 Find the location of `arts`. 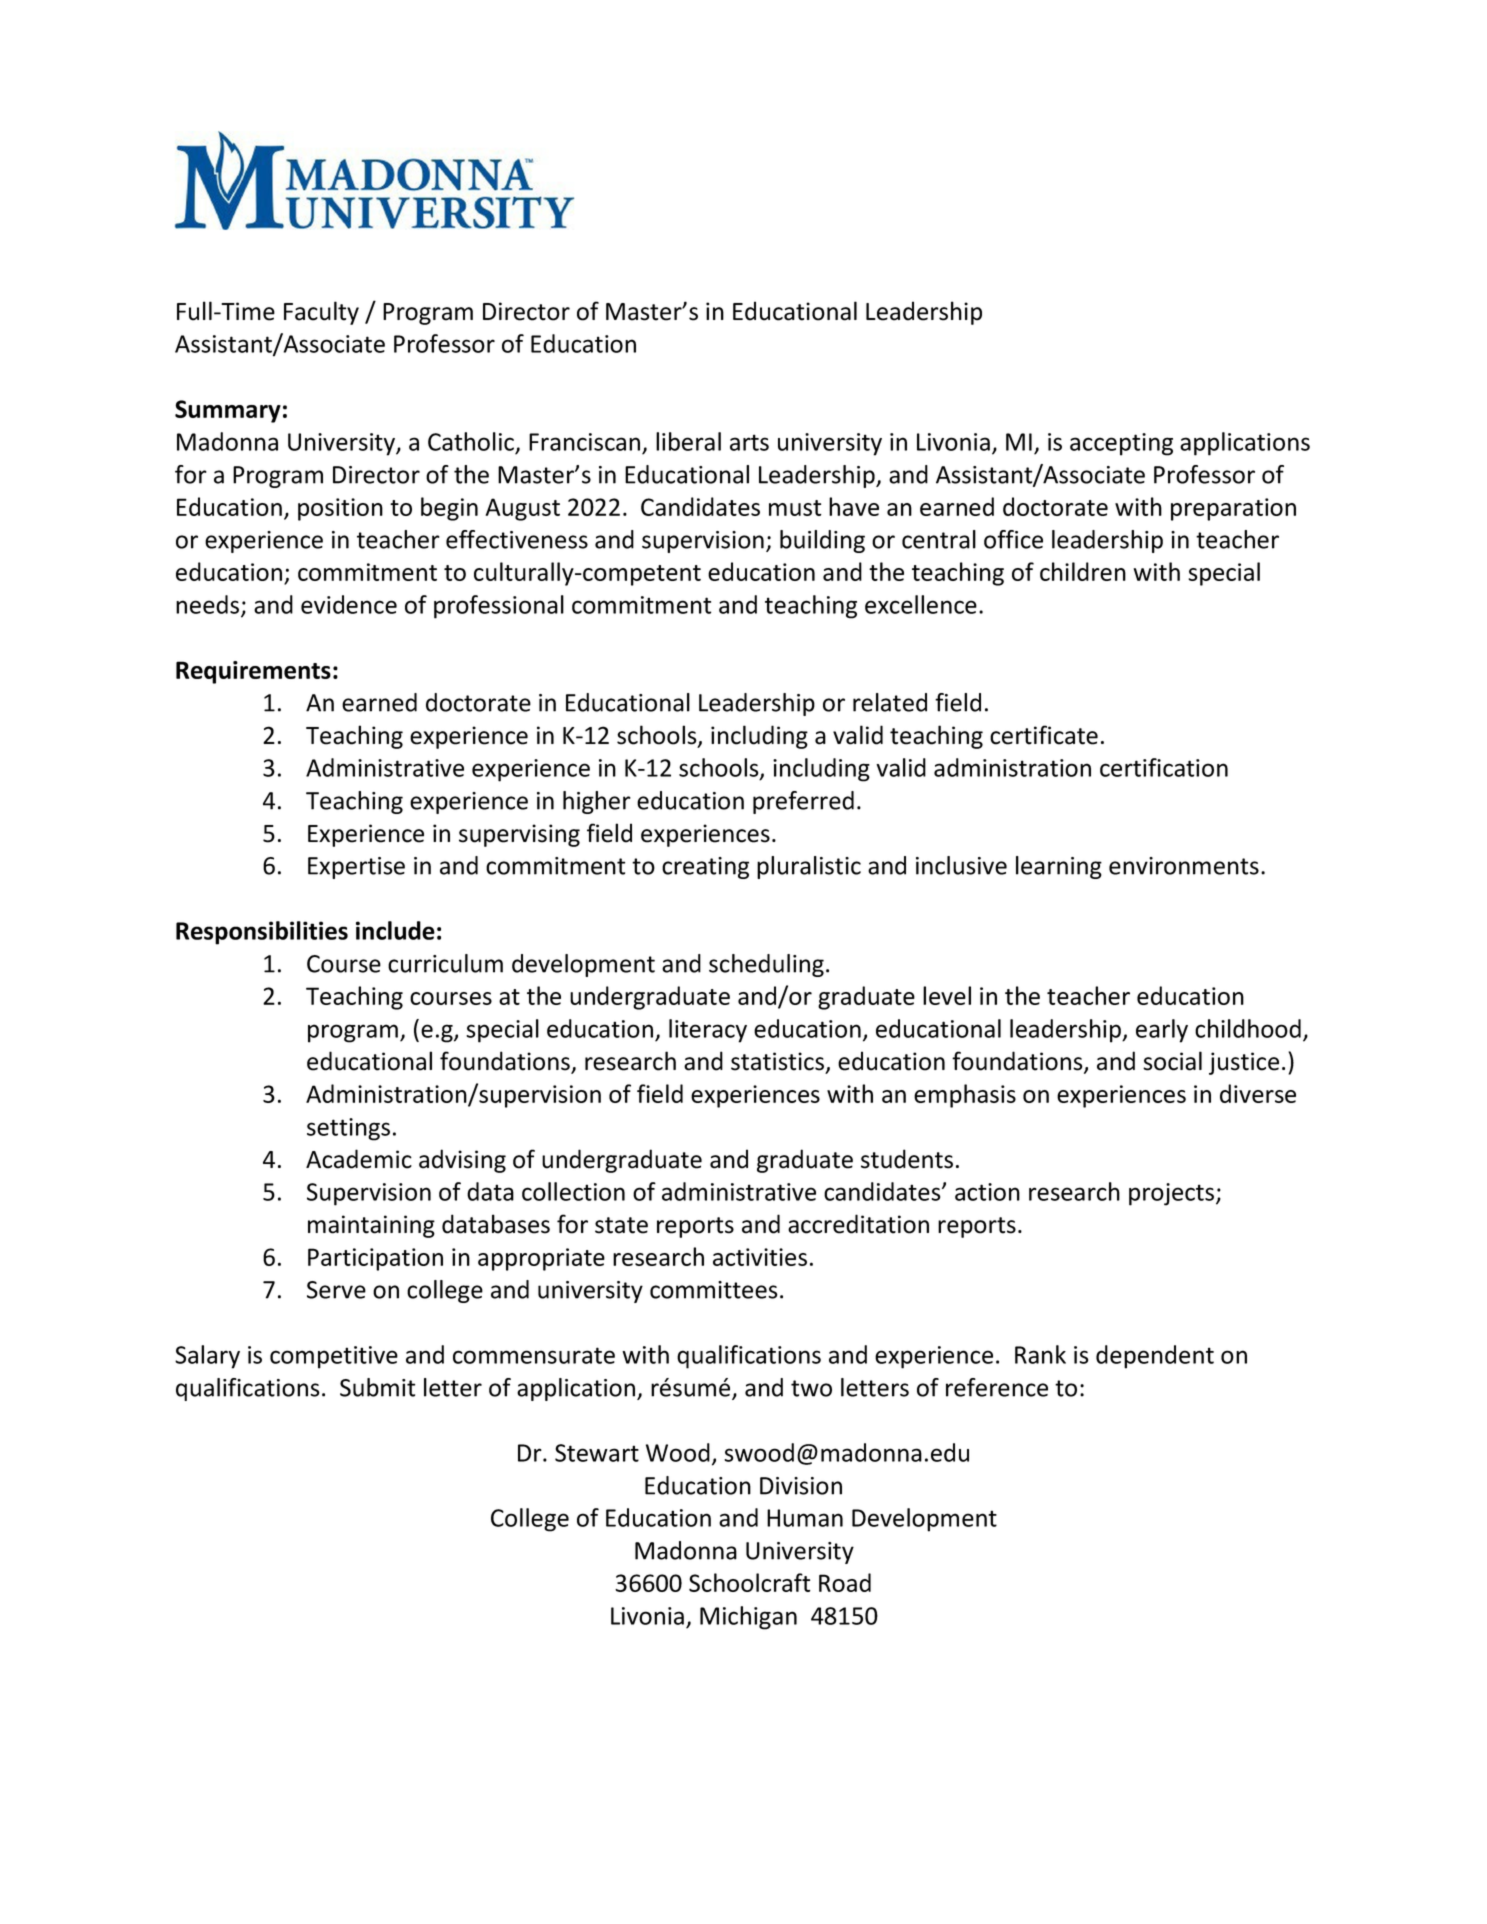

arts is located at coordinates (749, 442).
